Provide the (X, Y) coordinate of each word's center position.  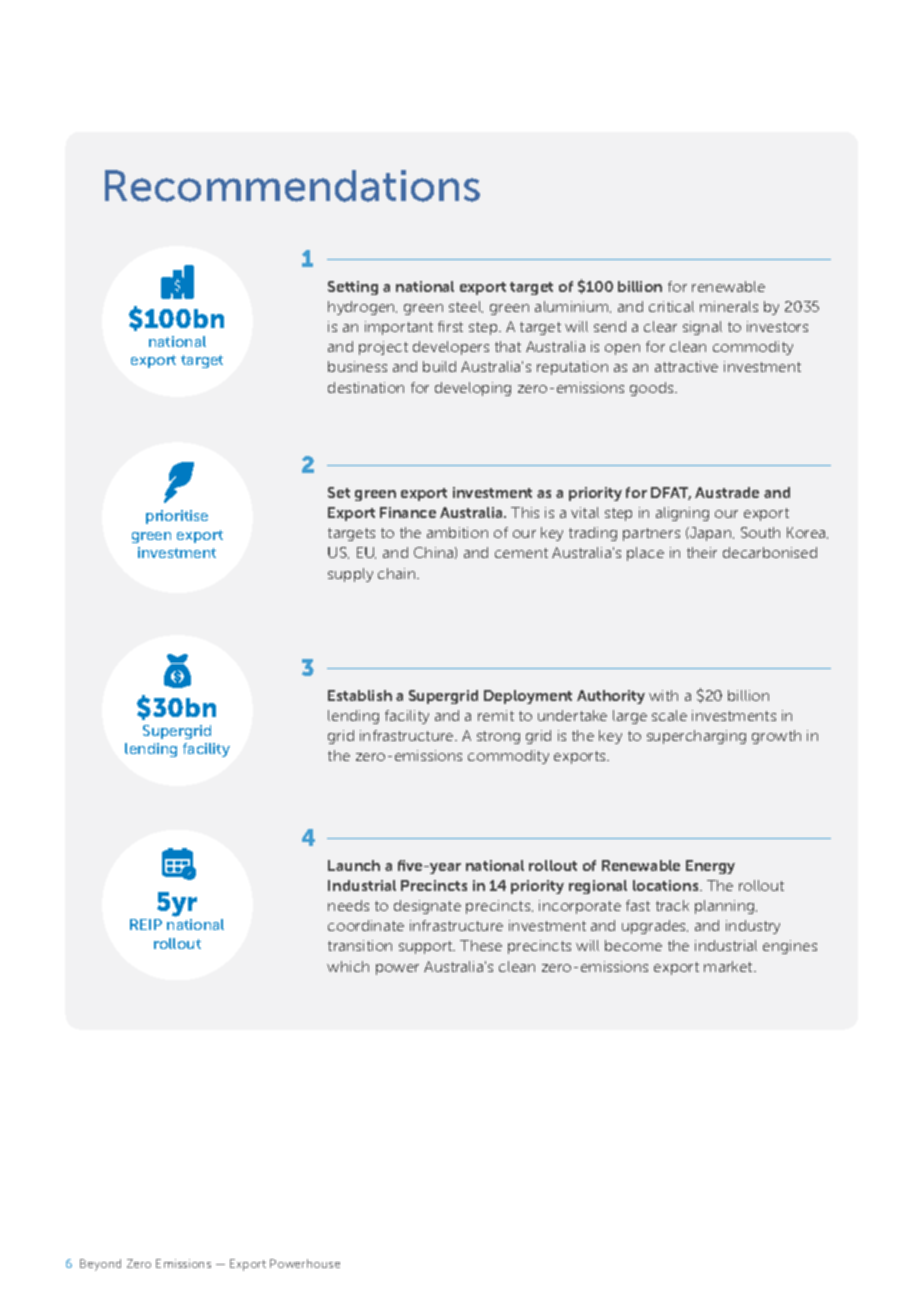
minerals (729, 306)
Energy (710, 867)
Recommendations (292, 186)
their (702, 552)
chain (398, 573)
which (348, 966)
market (729, 966)
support (427, 947)
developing (473, 389)
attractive (686, 366)
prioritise (177, 517)
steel (466, 307)
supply (350, 575)
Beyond (100, 1265)
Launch (354, 865)
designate (427, 907)
